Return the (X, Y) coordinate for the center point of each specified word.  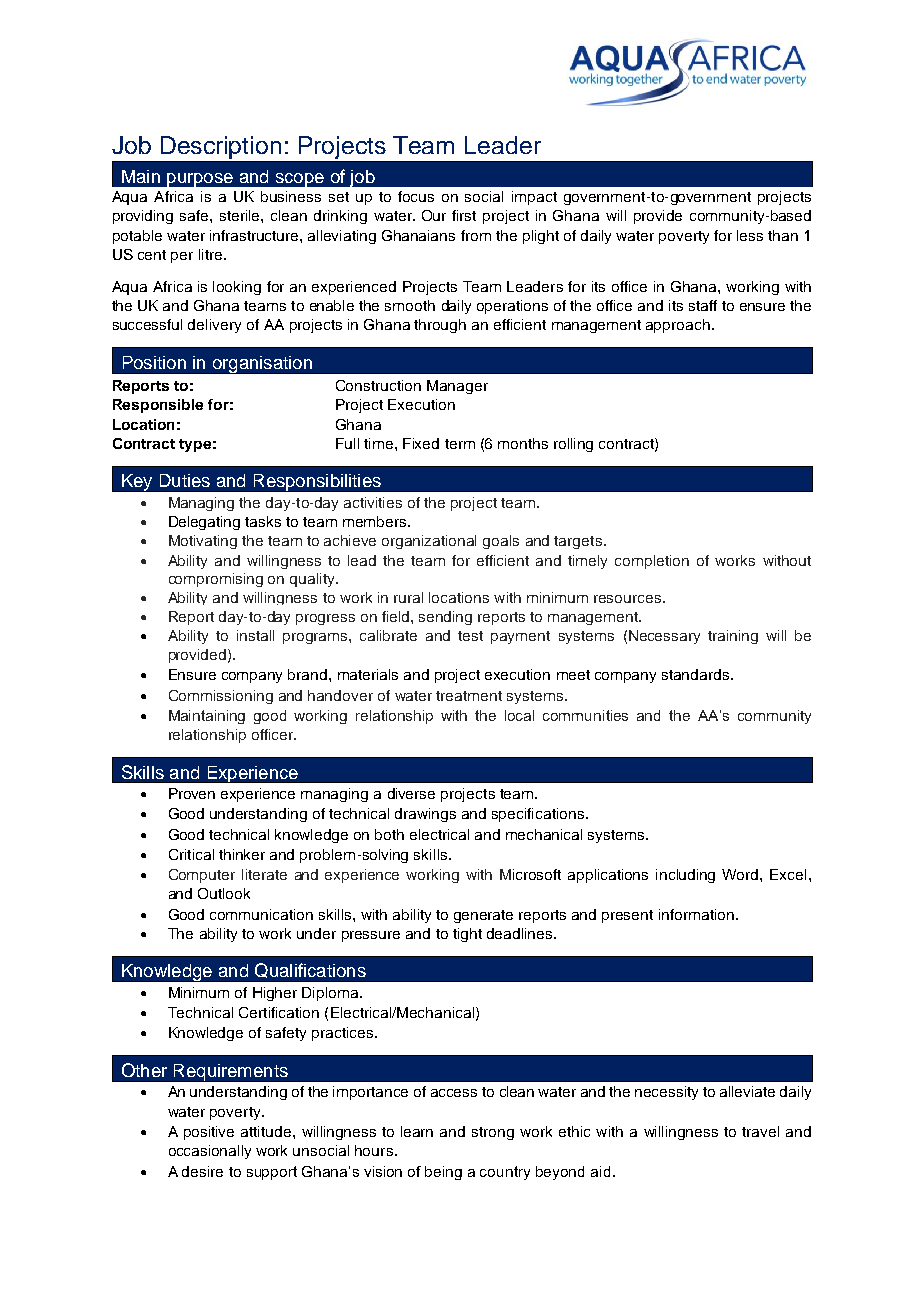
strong (493, 1133)
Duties (185, 480)
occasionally (210, 1152)
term (460, 444)
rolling (573, 445)
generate (483, 916)
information (696, 914)
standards (697, 674)
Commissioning (221, 697)
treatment (469, 696)
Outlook (224, 893)
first (464, 215)
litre (212, 254)
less (750, 235)
